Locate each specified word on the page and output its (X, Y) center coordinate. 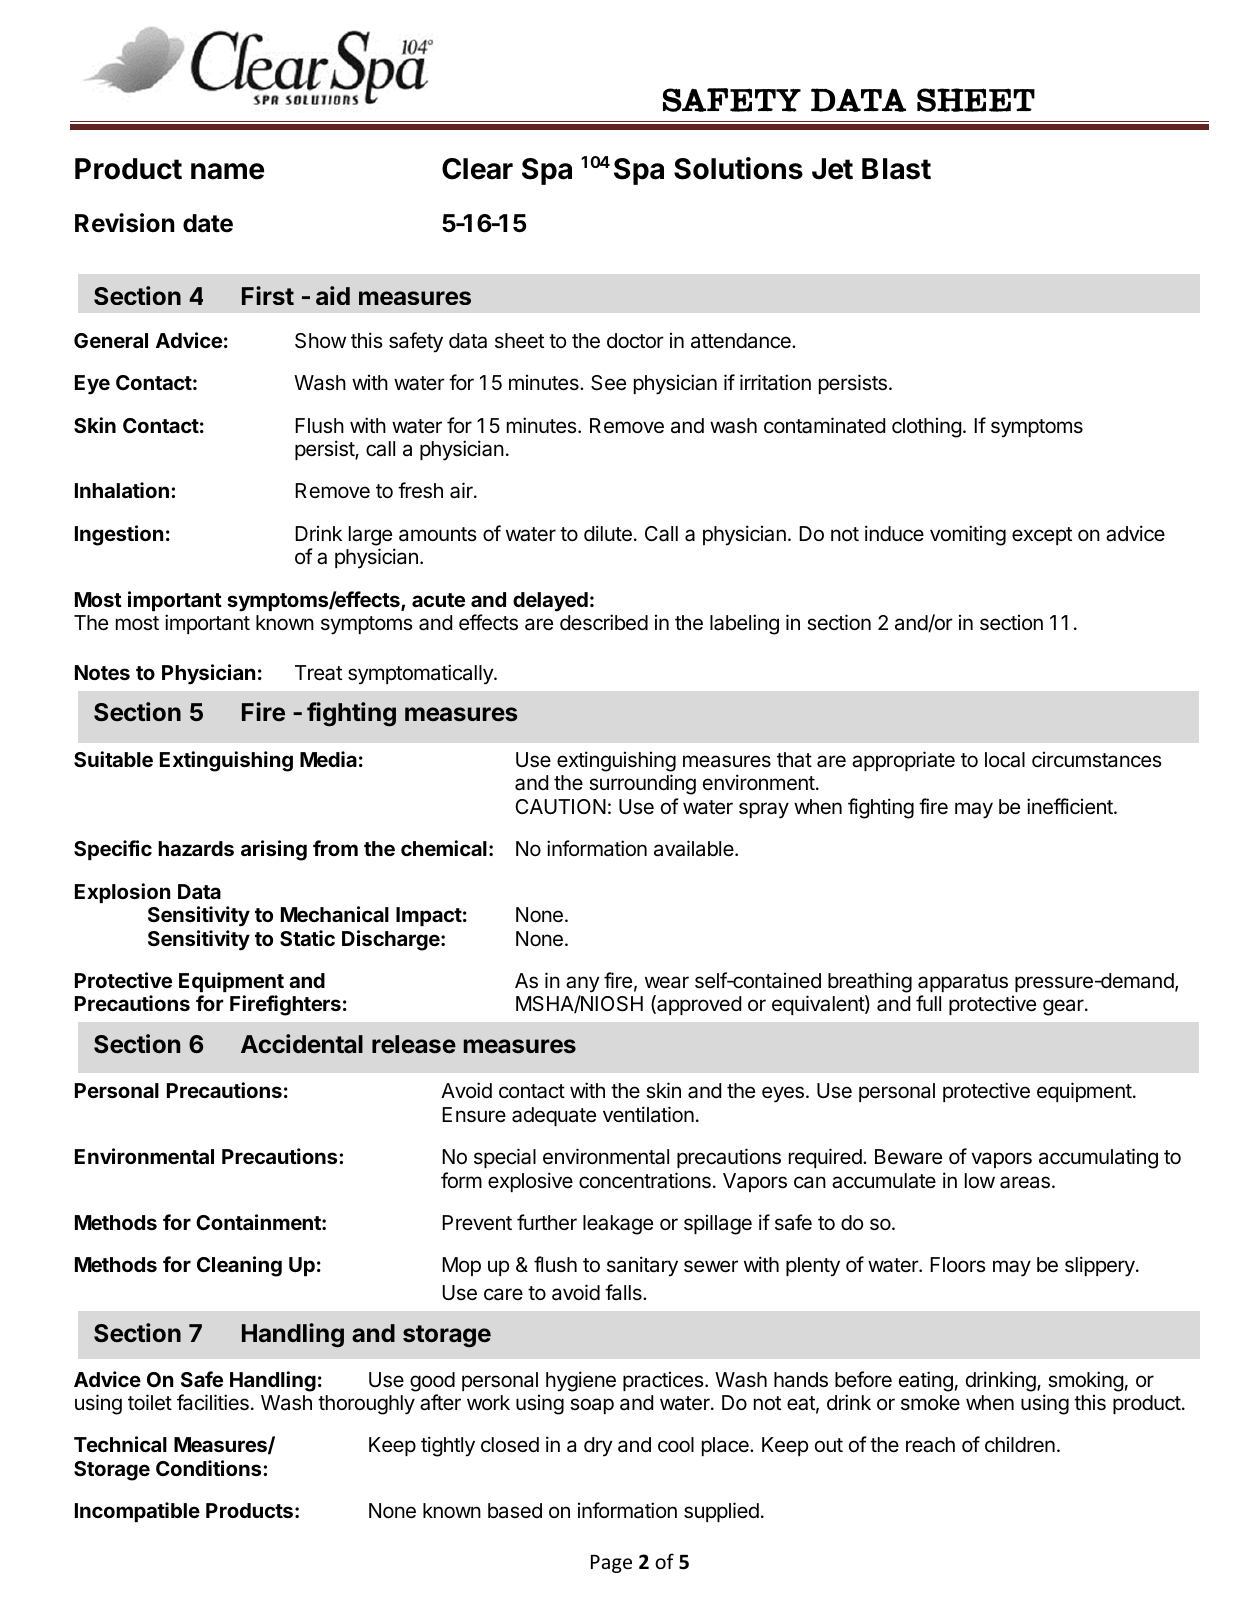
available (695, 848)
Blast (896, 169)
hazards (196, 848)
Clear (477, 169)
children (1020, 1444)
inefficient (1071, 806)
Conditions (210, 1468)
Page (611, 1564)
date (208, 223)
